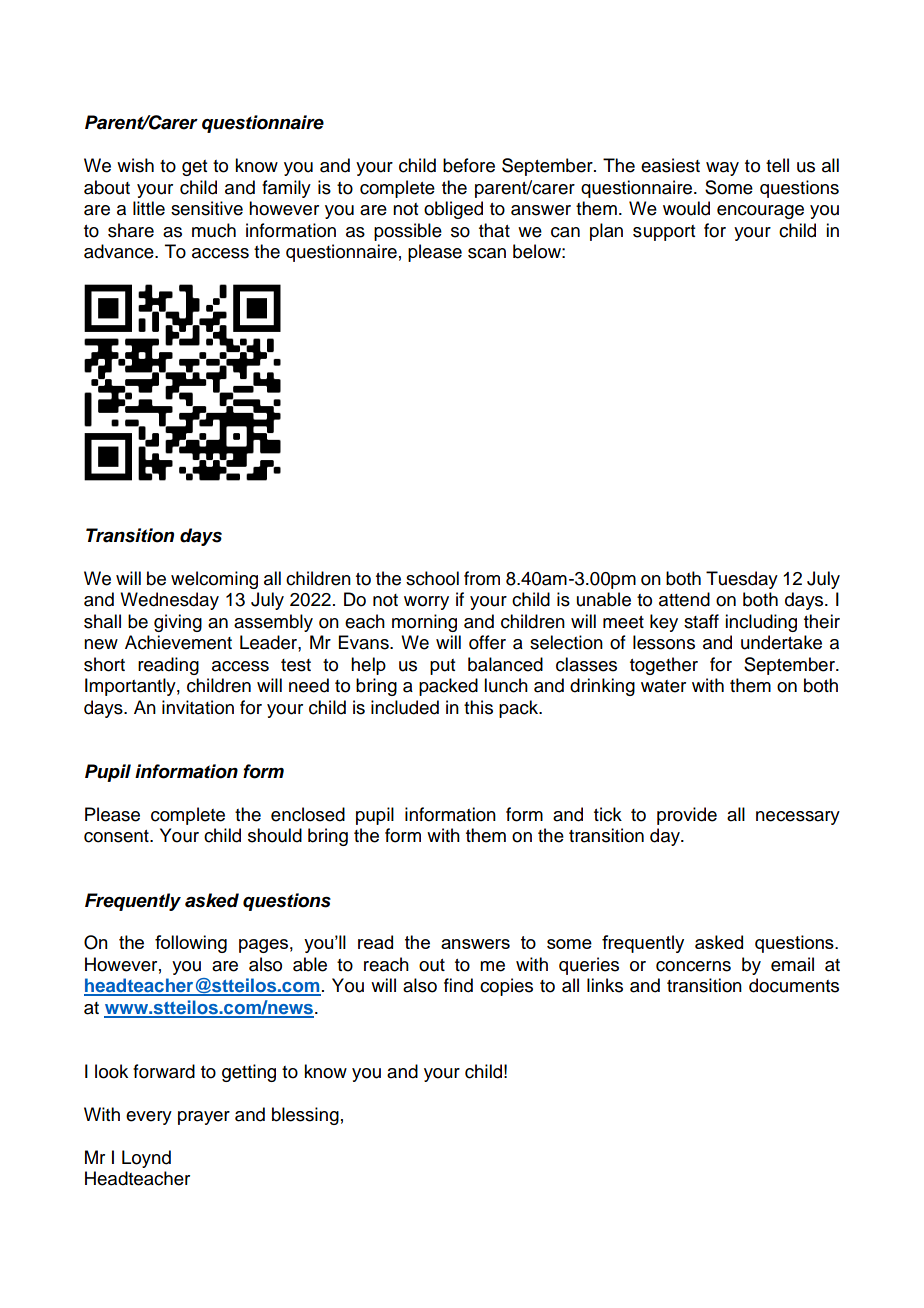  I want to click on find, so click(458, 985).
